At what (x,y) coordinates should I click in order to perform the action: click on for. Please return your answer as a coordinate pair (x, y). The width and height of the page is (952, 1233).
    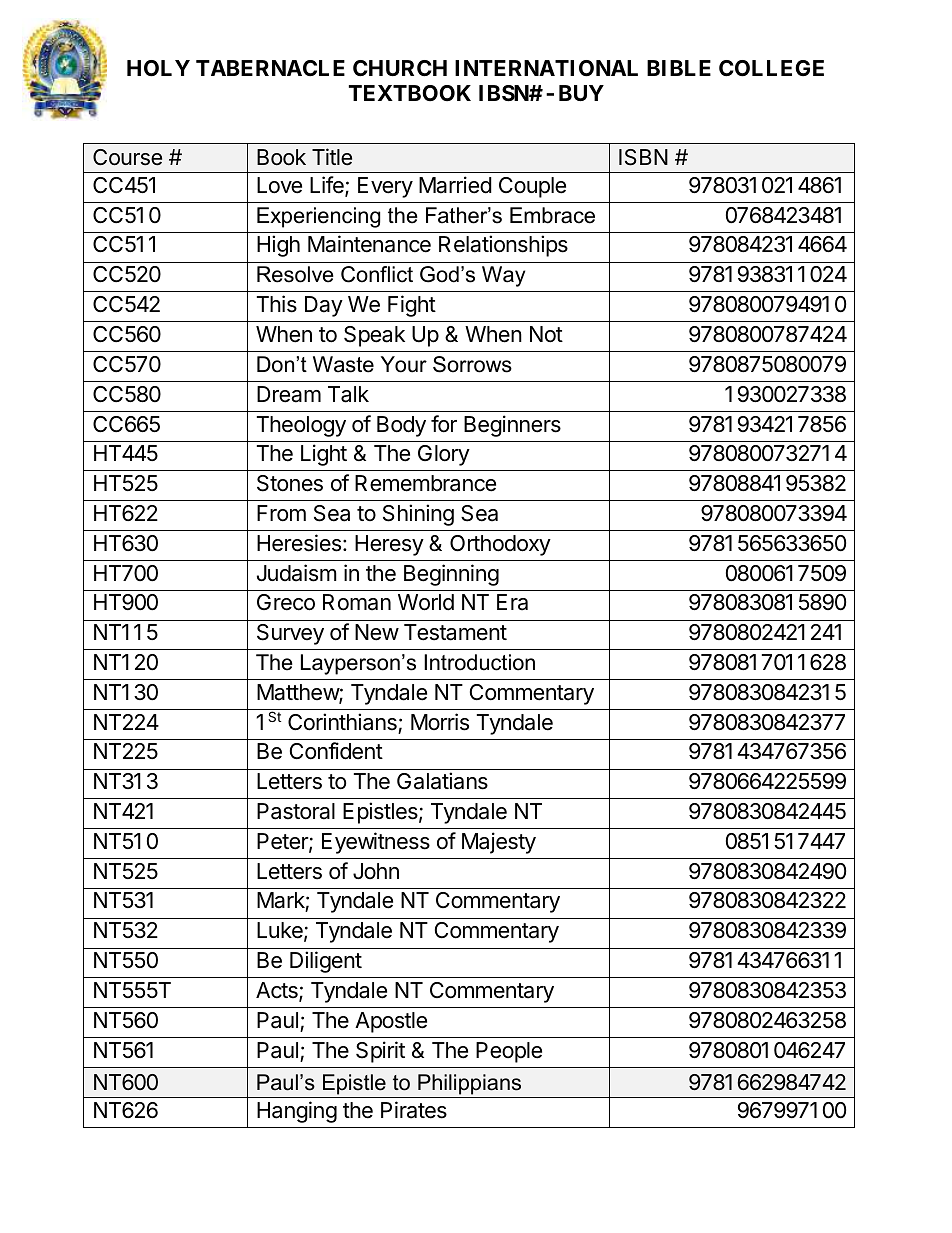
    Looking at the image, I should click on (444, 424).
